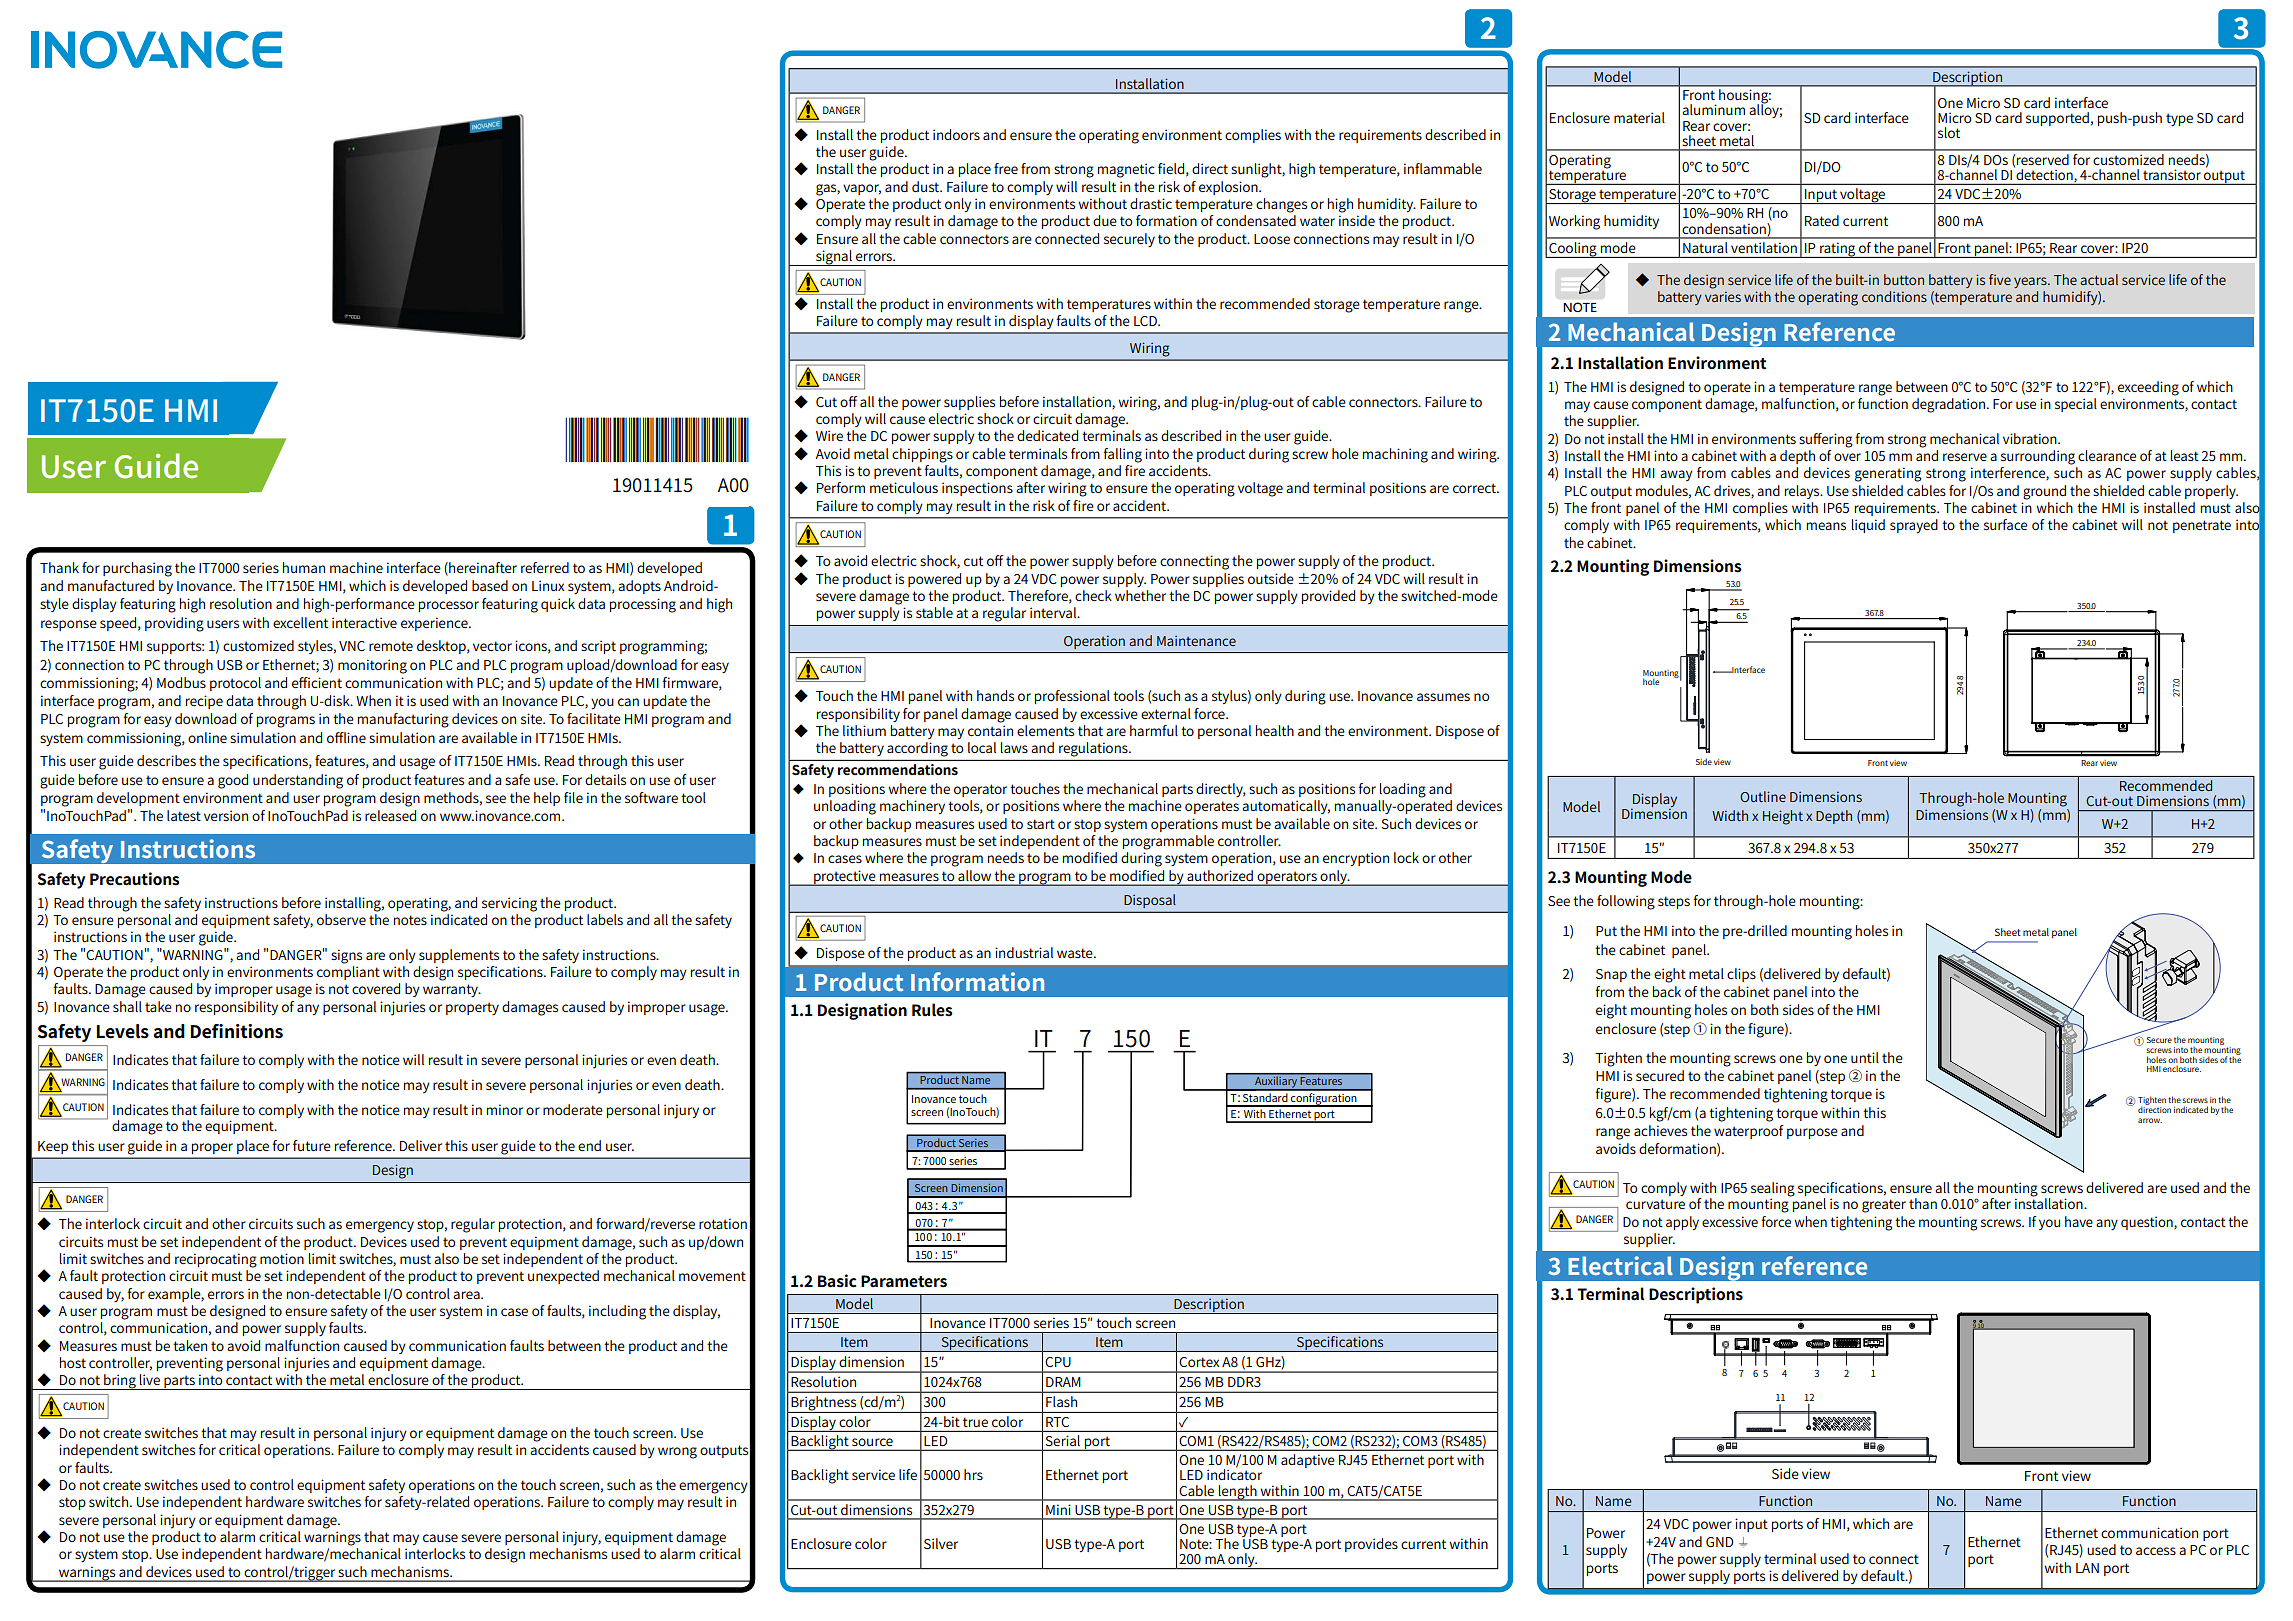 The height and width of the image is (1621, 2293). I want to click on magnetic, so click(1126, 170).
